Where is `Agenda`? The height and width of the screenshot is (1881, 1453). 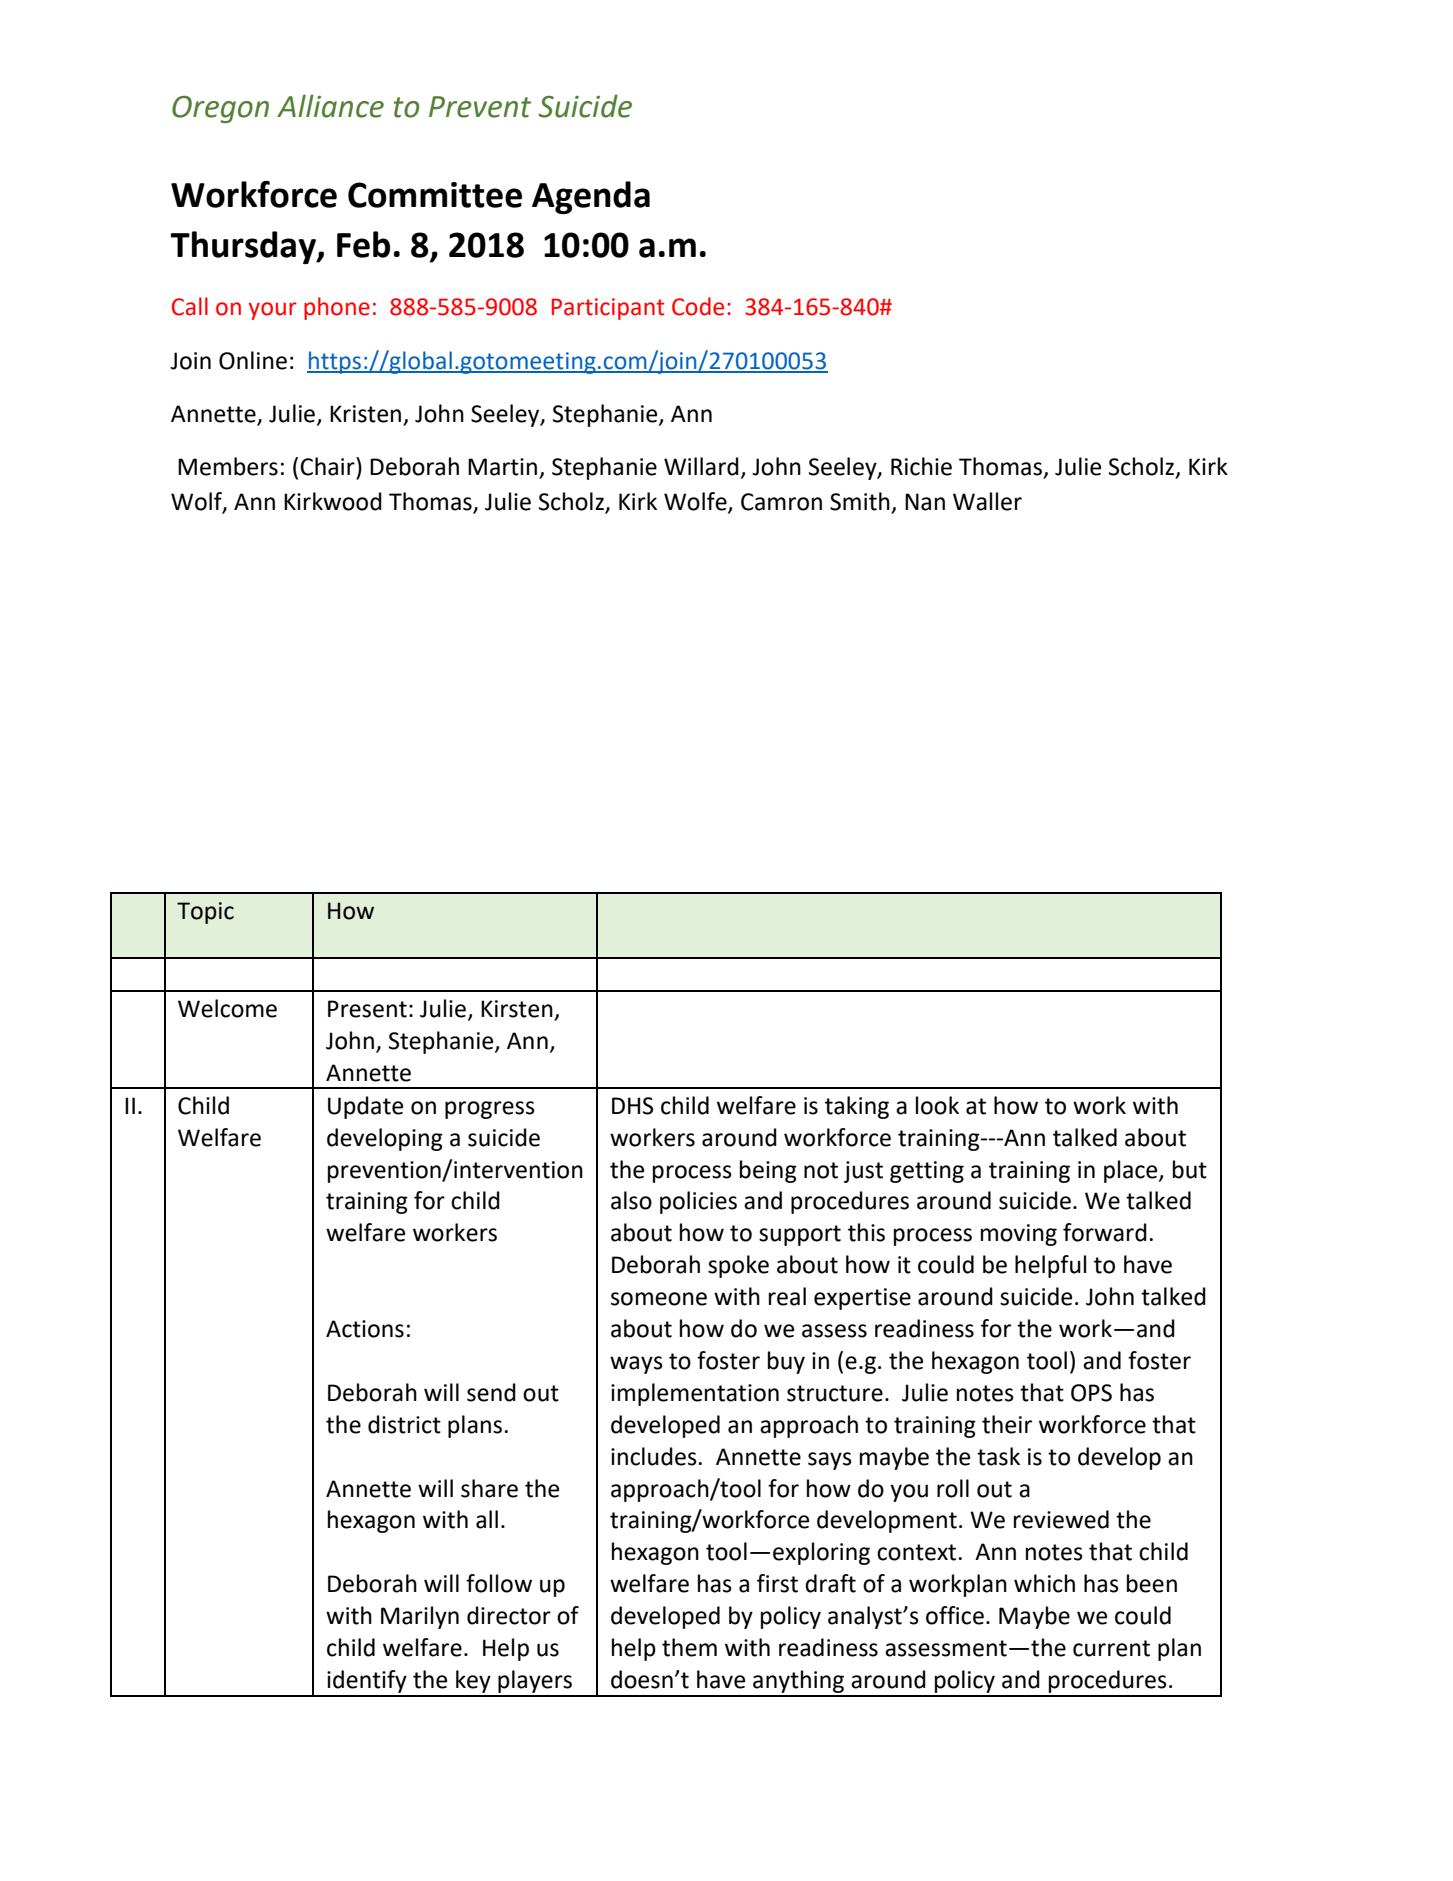 Agenda is located at coordinates (591, 197).
